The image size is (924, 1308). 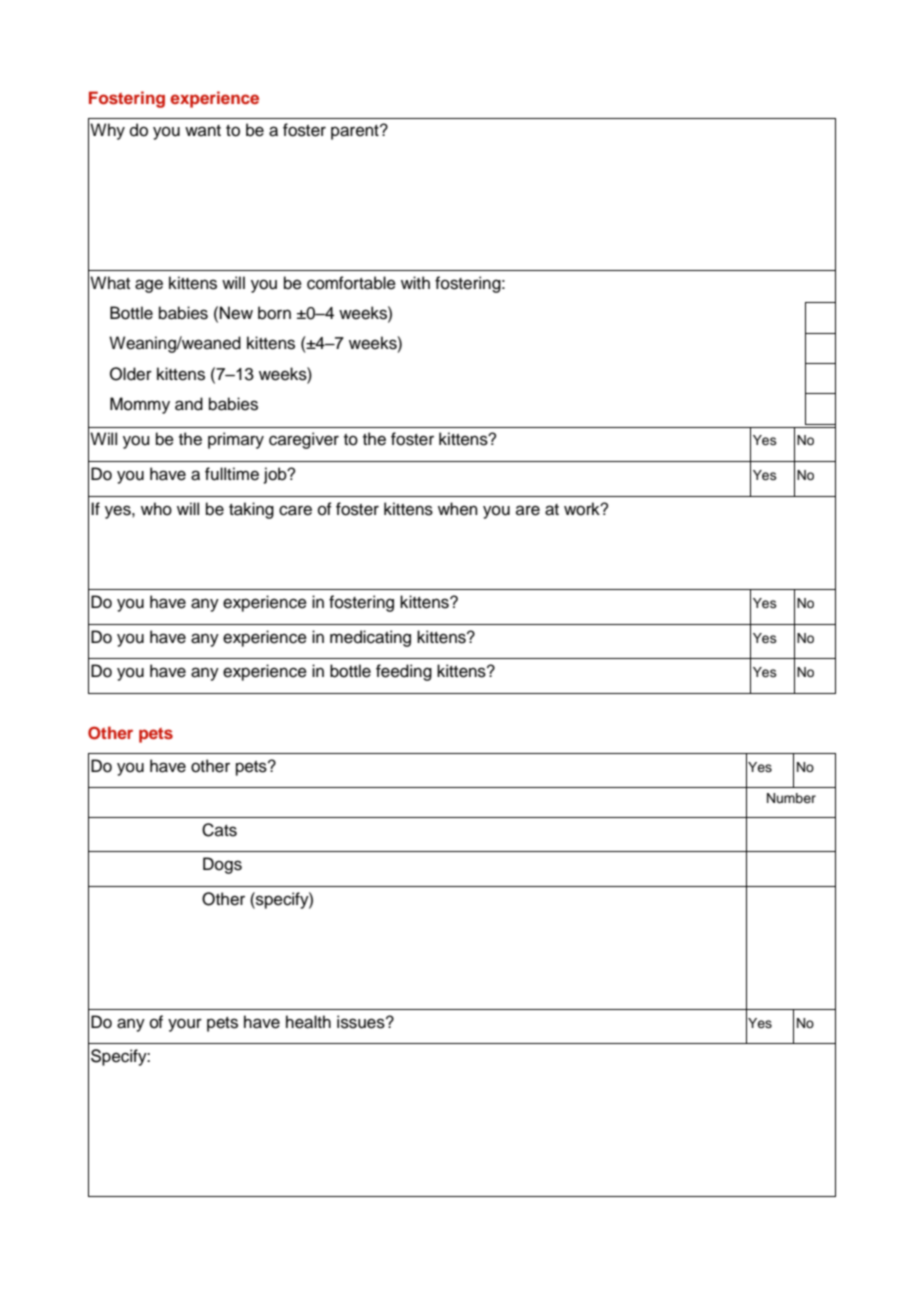 What do you see at coordinates (458, 509) in the image?
I see `when` at bounding box center [458, 509].
